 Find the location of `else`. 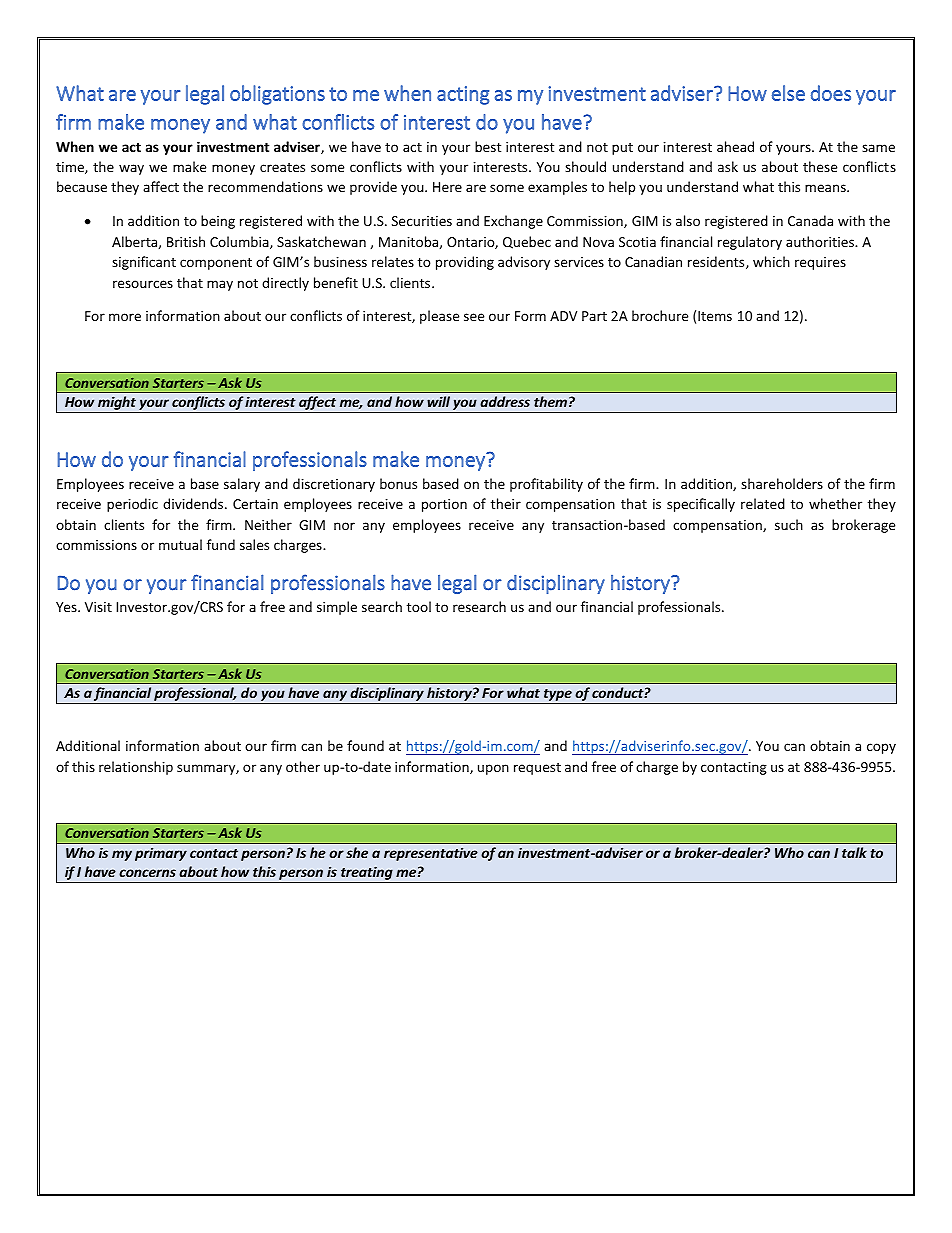

else is located at coordinates (788, 93).
